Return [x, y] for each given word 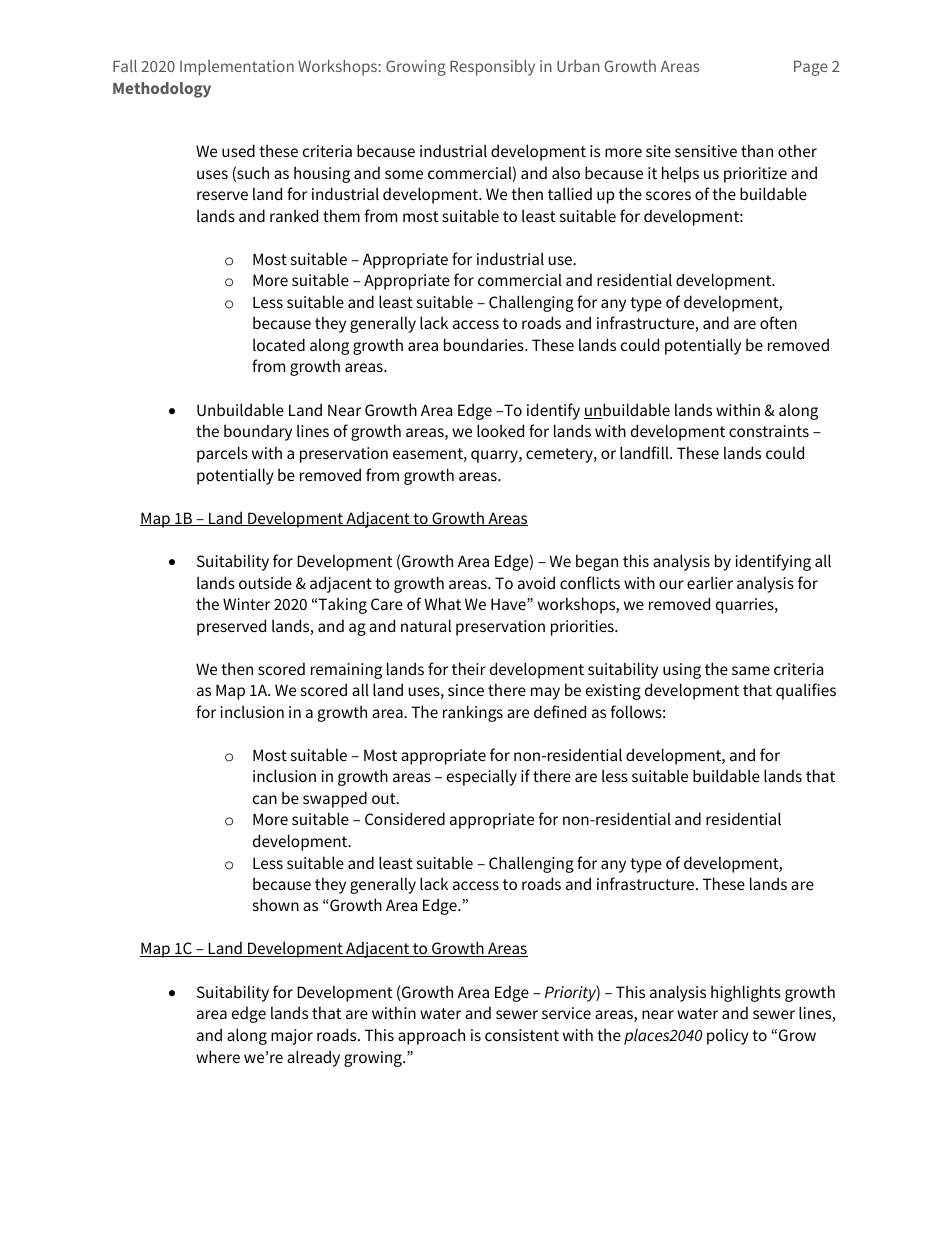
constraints [769, 431]
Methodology [162, 90]
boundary [258, 432]
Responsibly [492, 68]
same [751, 670]
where [218, 1056]
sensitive [706, 151]
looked [500, 430]
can [265, 799]
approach [431, 1036]
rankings [473, 713]
